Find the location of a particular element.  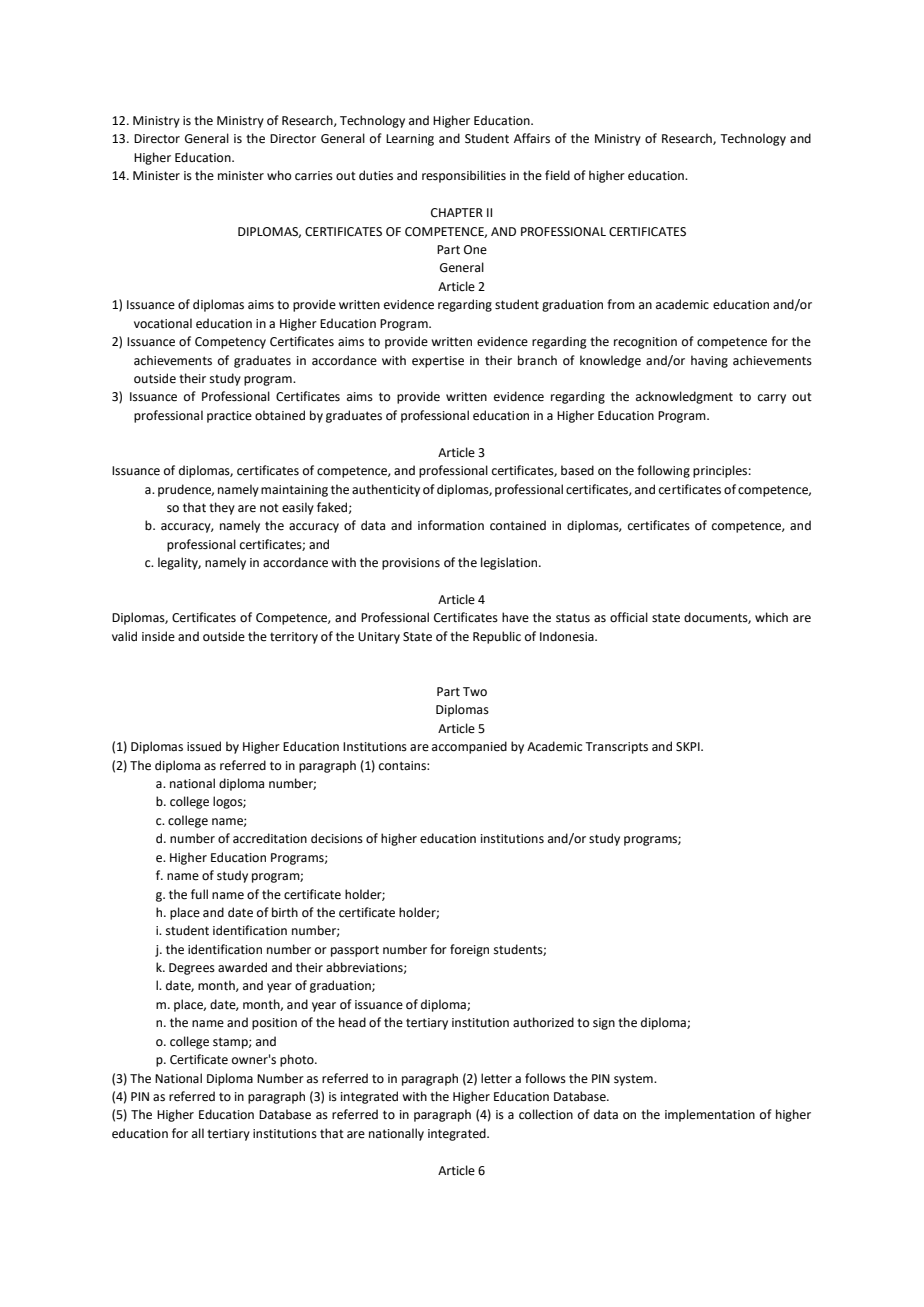

responsibilities is located at coordinates (464, 176).
